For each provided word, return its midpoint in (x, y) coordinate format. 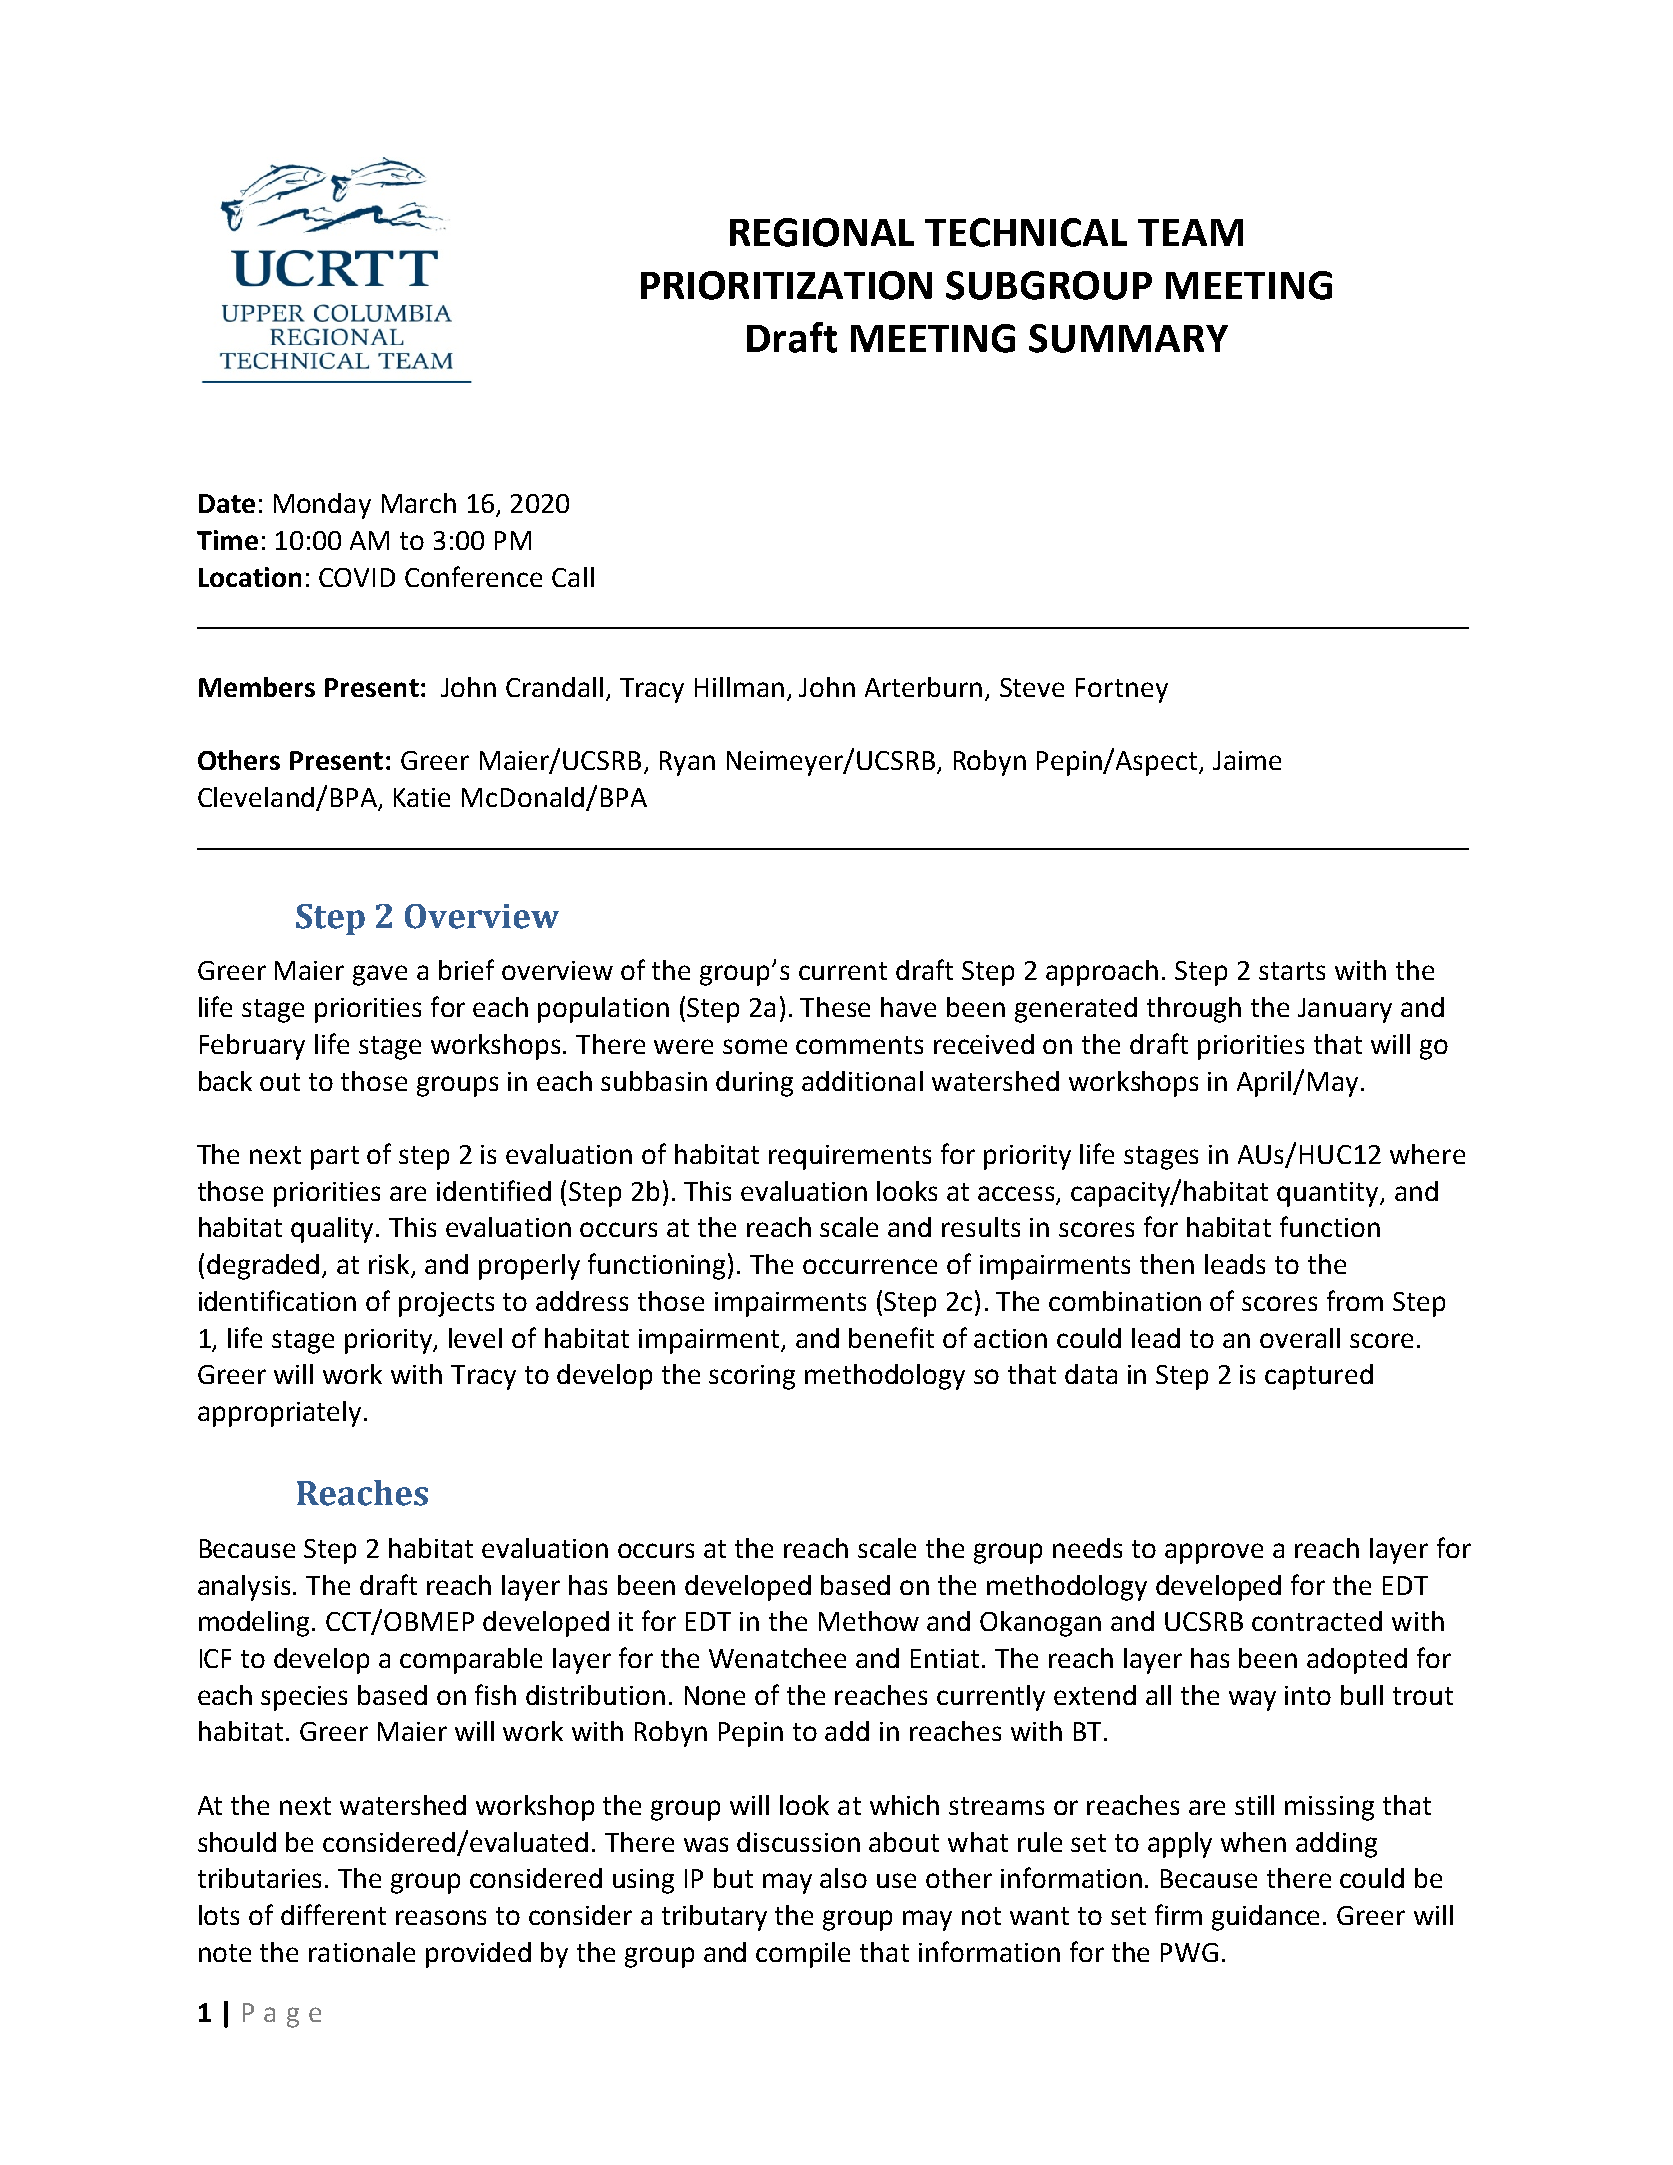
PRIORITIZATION (786, 285)
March (419, 503)
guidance (1265, 1918)
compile (803, 1955)
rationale (362, 1952)
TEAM (1190, 232)
